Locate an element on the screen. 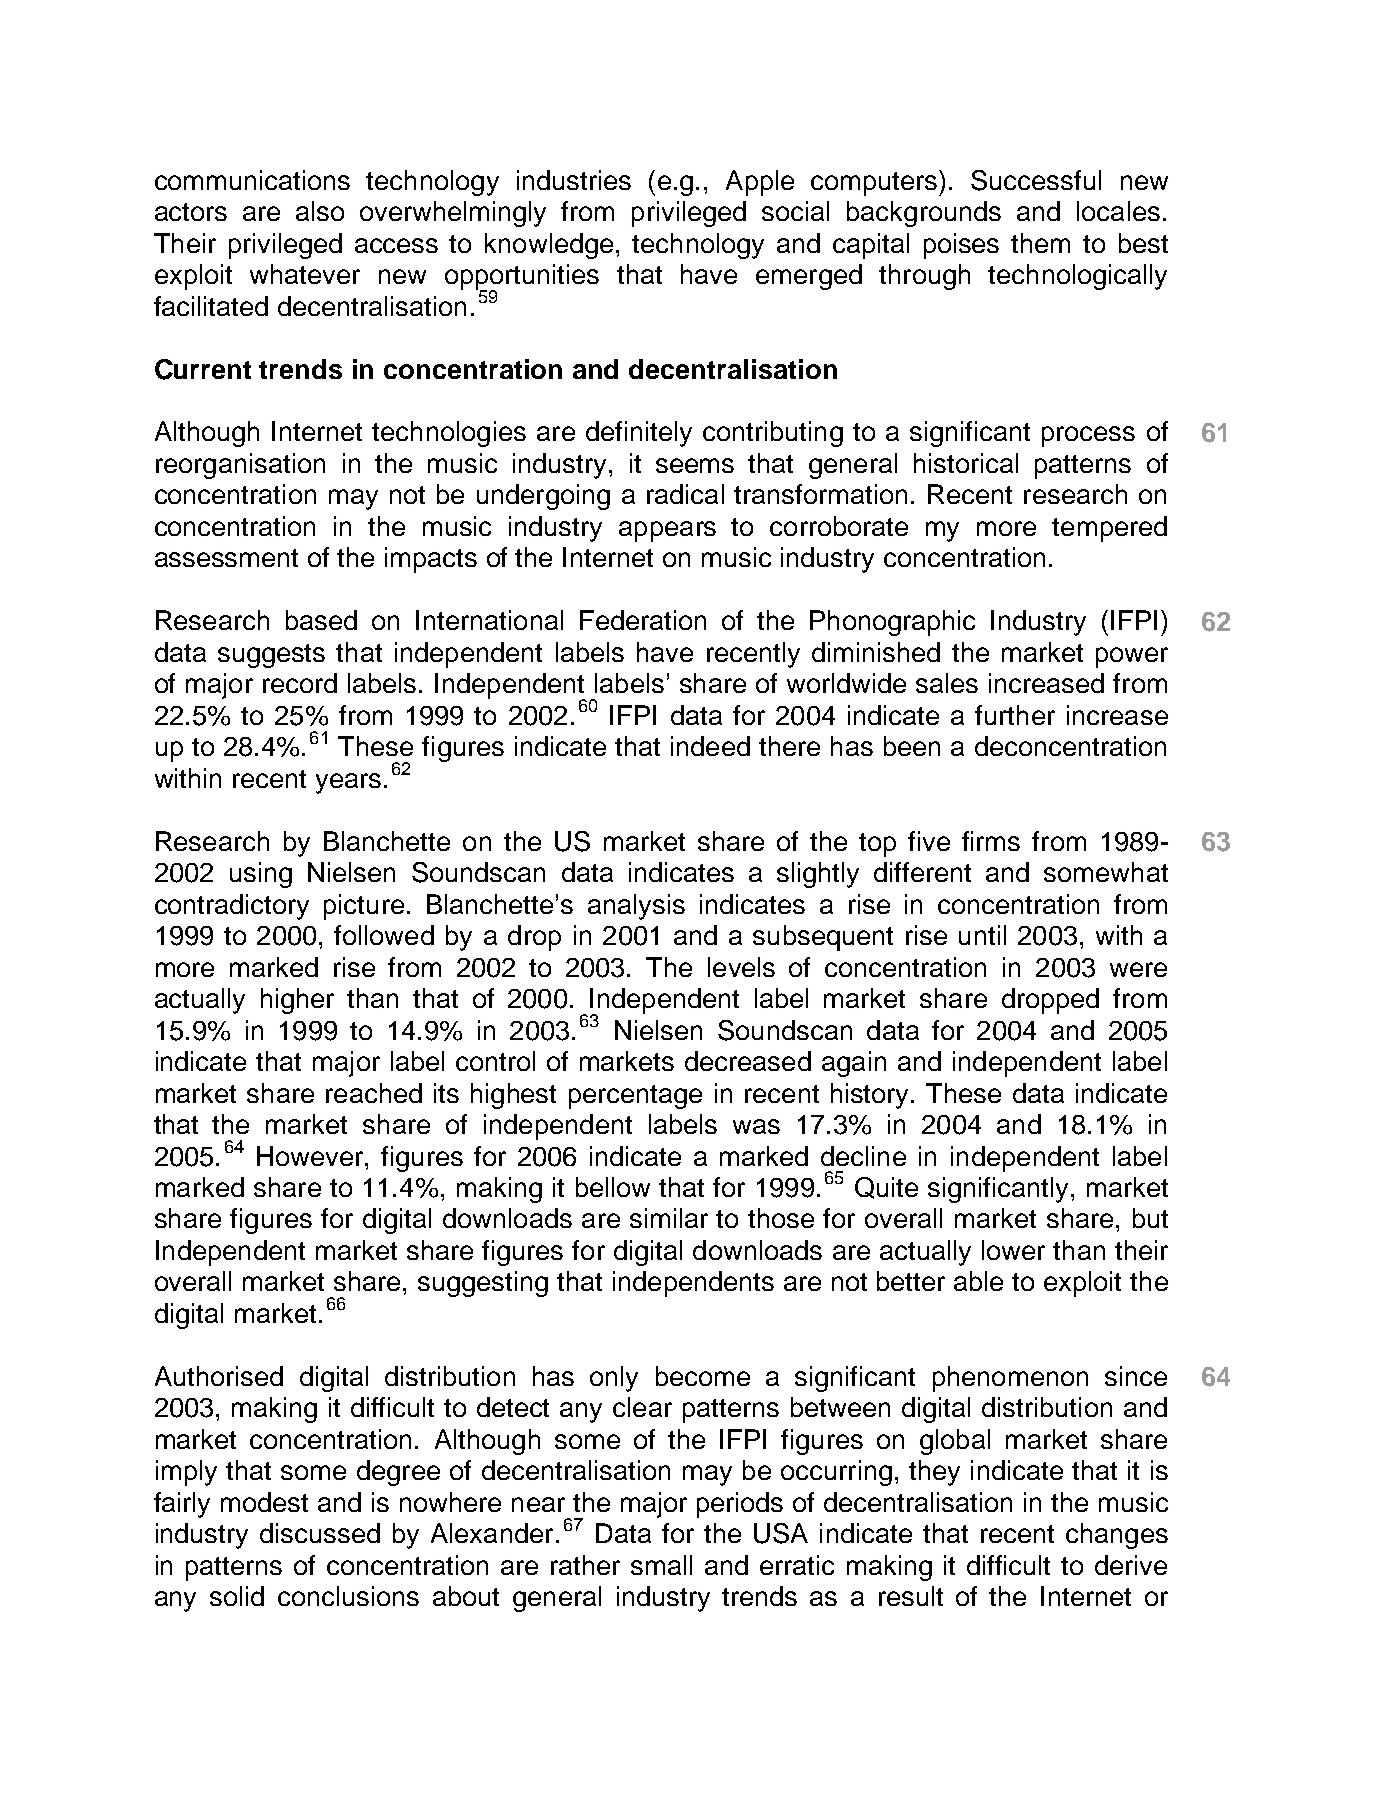 The image size is (1397, 1807). industries is located at coordinates (574, 180).
